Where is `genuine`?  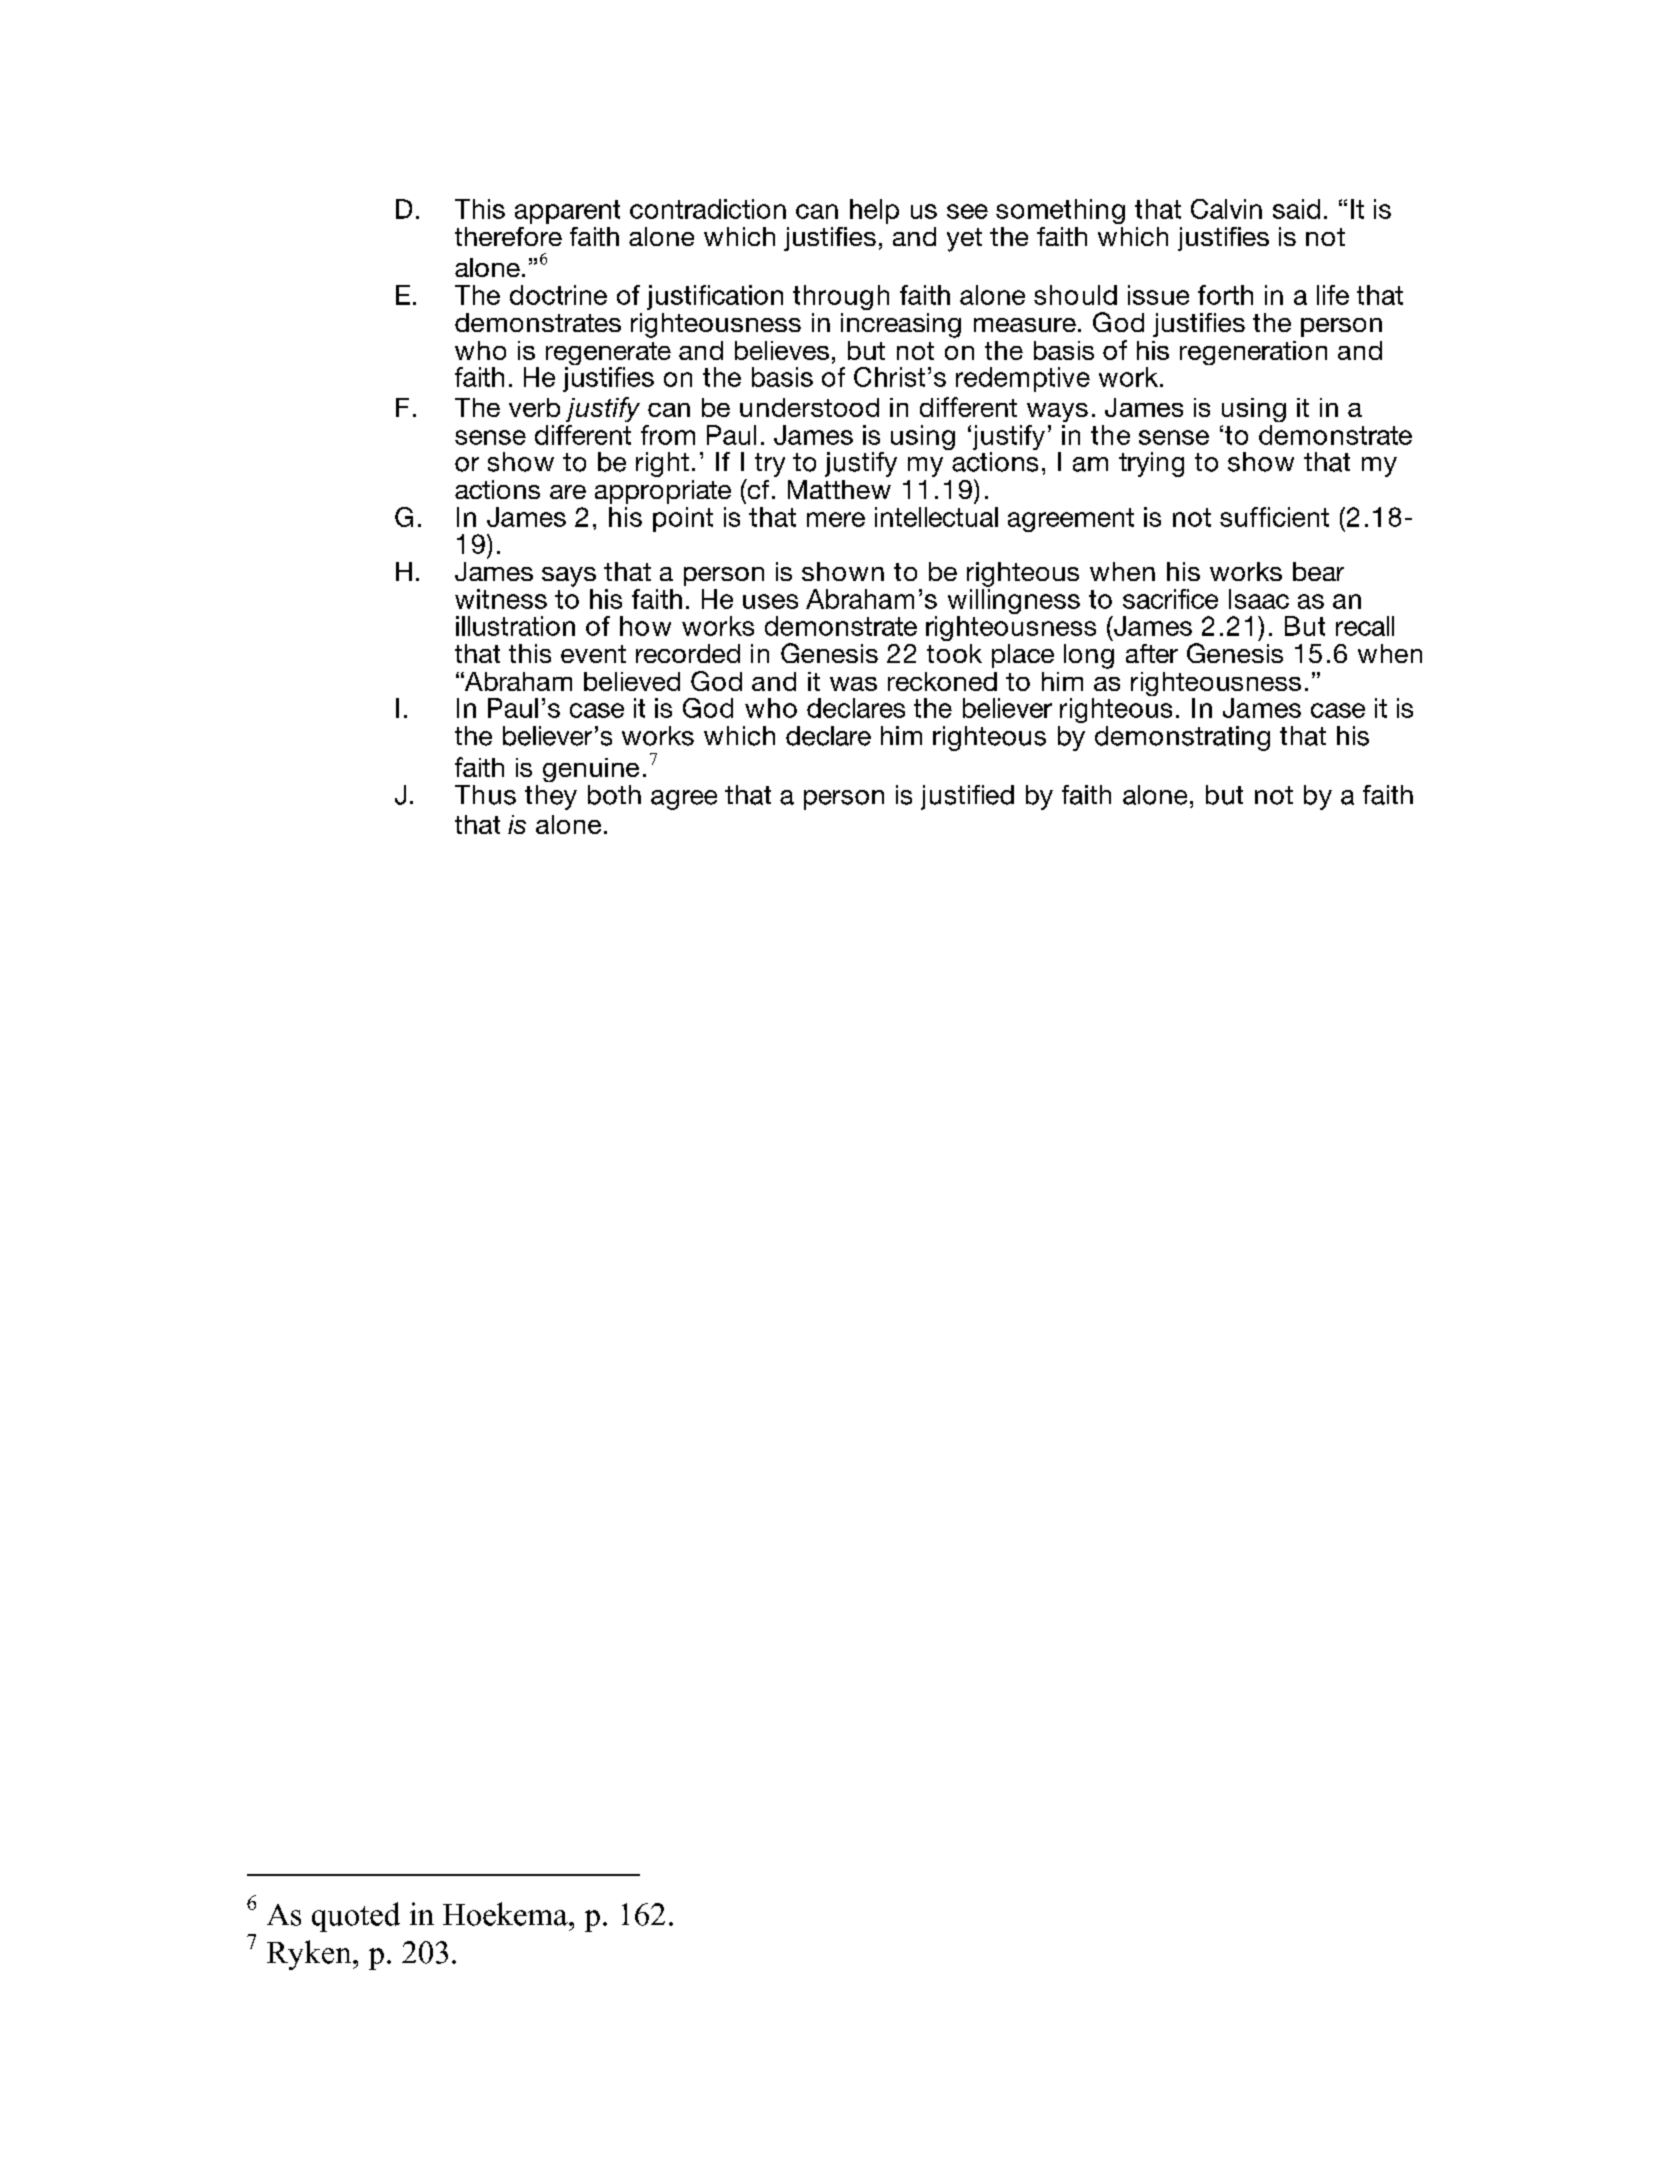
genuine is located at coordinates (591, 770).
